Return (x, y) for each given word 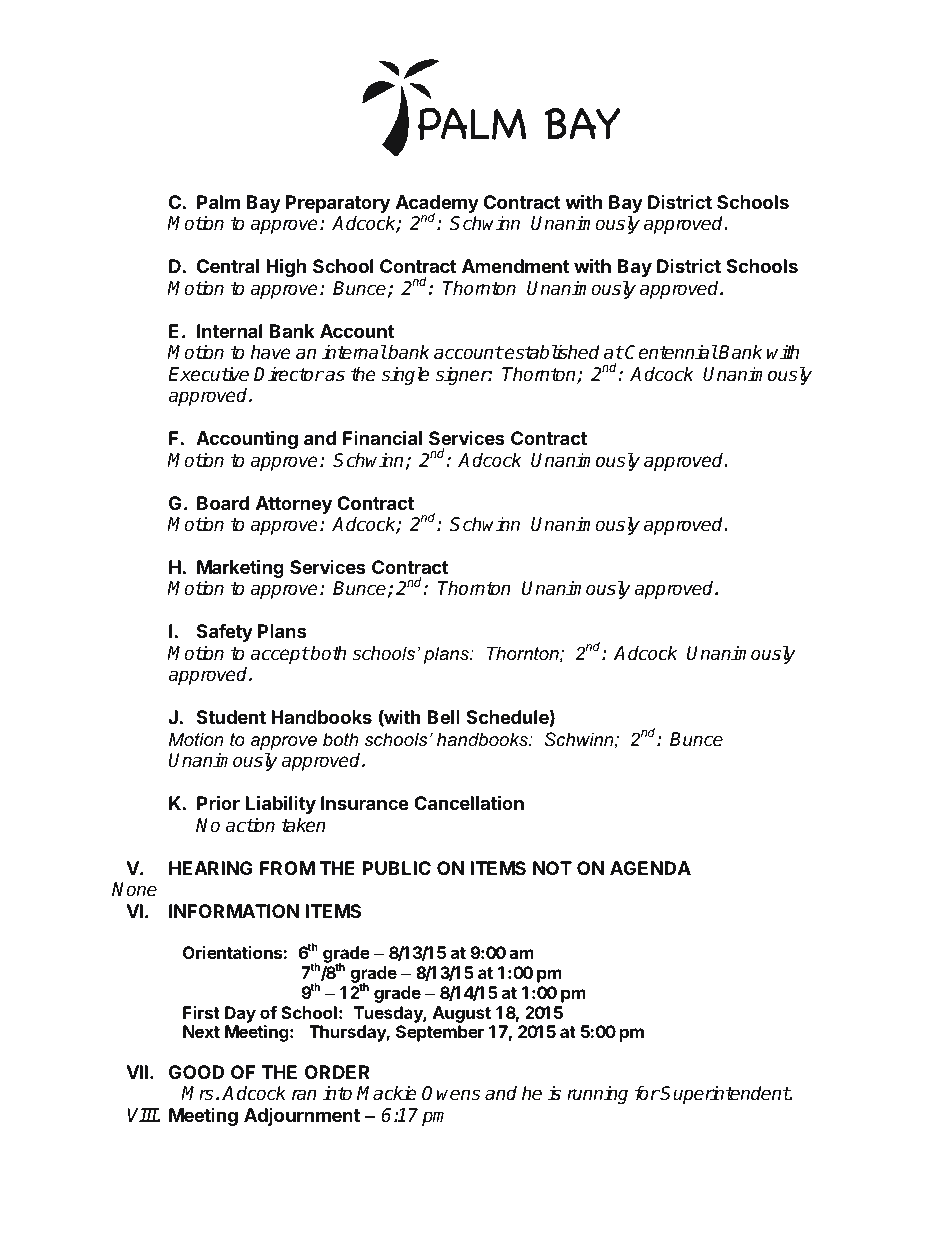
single (405, 375)
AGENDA (650, 868)
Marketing (240, 570)
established (551, 352)
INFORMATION (234, 911)
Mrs (197, 1093)
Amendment (515, 266)
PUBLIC (397, 868)
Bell (443, 717)
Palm (218, 202)
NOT (552, 868)
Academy (437, 205)
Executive (208, 374)
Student (231, 717)
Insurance (365, 803)
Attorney (294, 505)
